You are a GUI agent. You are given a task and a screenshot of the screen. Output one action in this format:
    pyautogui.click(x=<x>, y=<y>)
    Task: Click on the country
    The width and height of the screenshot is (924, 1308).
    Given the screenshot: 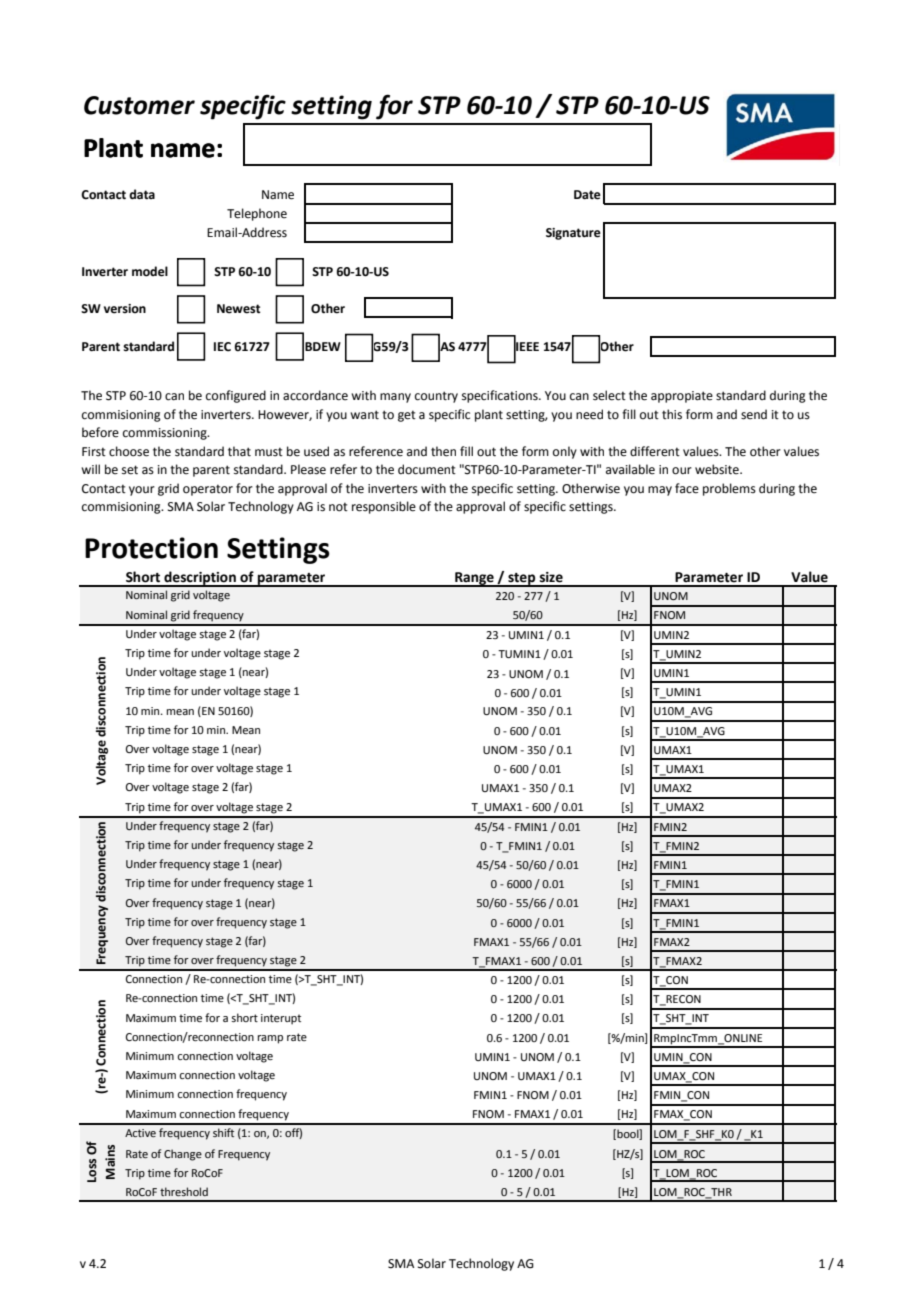 What is the action you would take?
    pyautogui.click(x=436, y=397)
